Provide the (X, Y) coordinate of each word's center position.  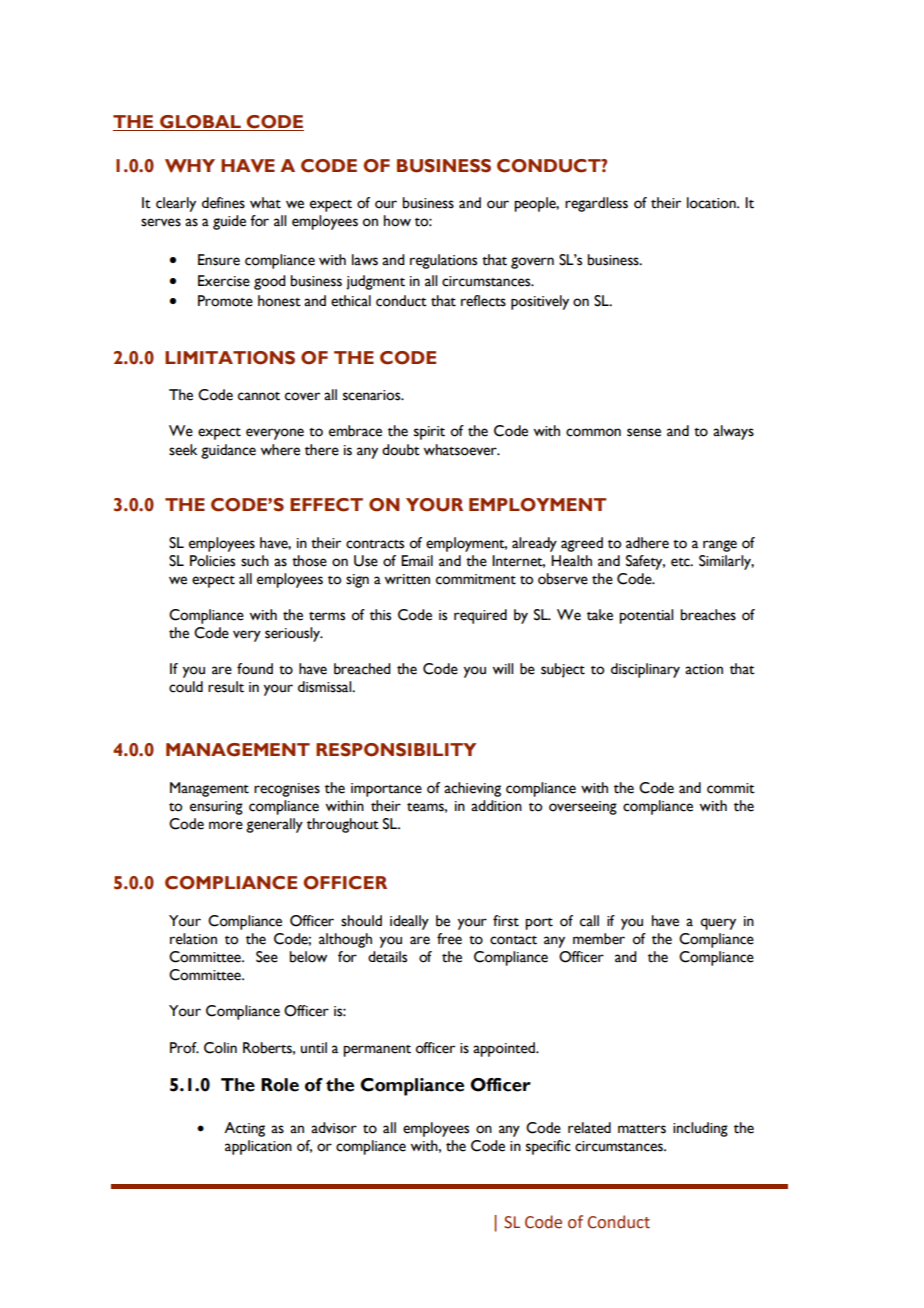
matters (642, 1129)
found (255, 669)
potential (646, 616)
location (712, 203)
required (480, 616)
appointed (505, 1049)
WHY (190, 166)
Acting (244, 1129)
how (397, 221)
